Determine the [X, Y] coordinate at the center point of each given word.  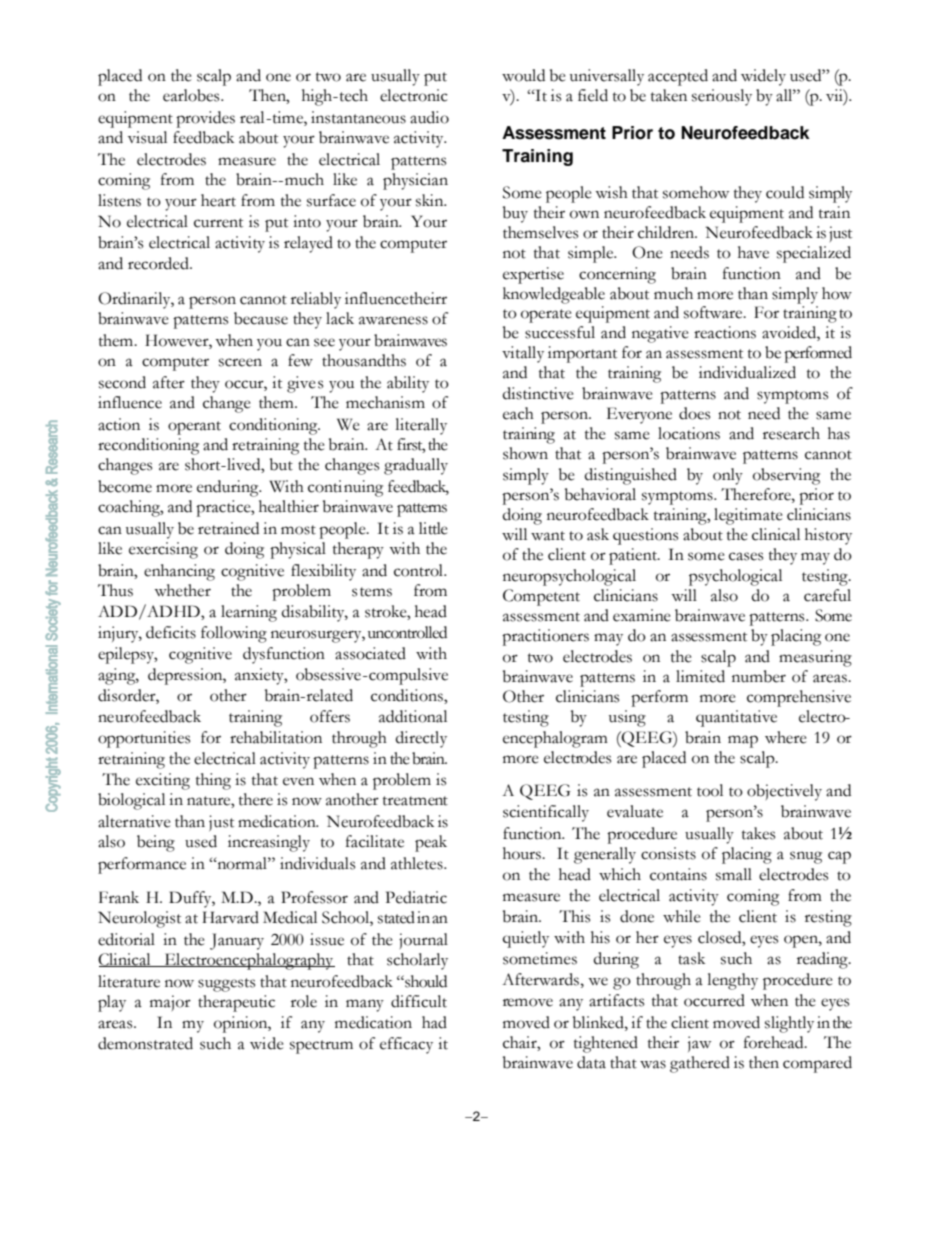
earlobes [192, 95]
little [433, 528]
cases [746, 556]
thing [213, 781]
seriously [722, 97]
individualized [747, 372]
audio [429, 117]
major [170, 1003]
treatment [415, 801]
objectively [784, 792]
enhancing [179, 572]
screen [240, 362]
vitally [523, 354]
